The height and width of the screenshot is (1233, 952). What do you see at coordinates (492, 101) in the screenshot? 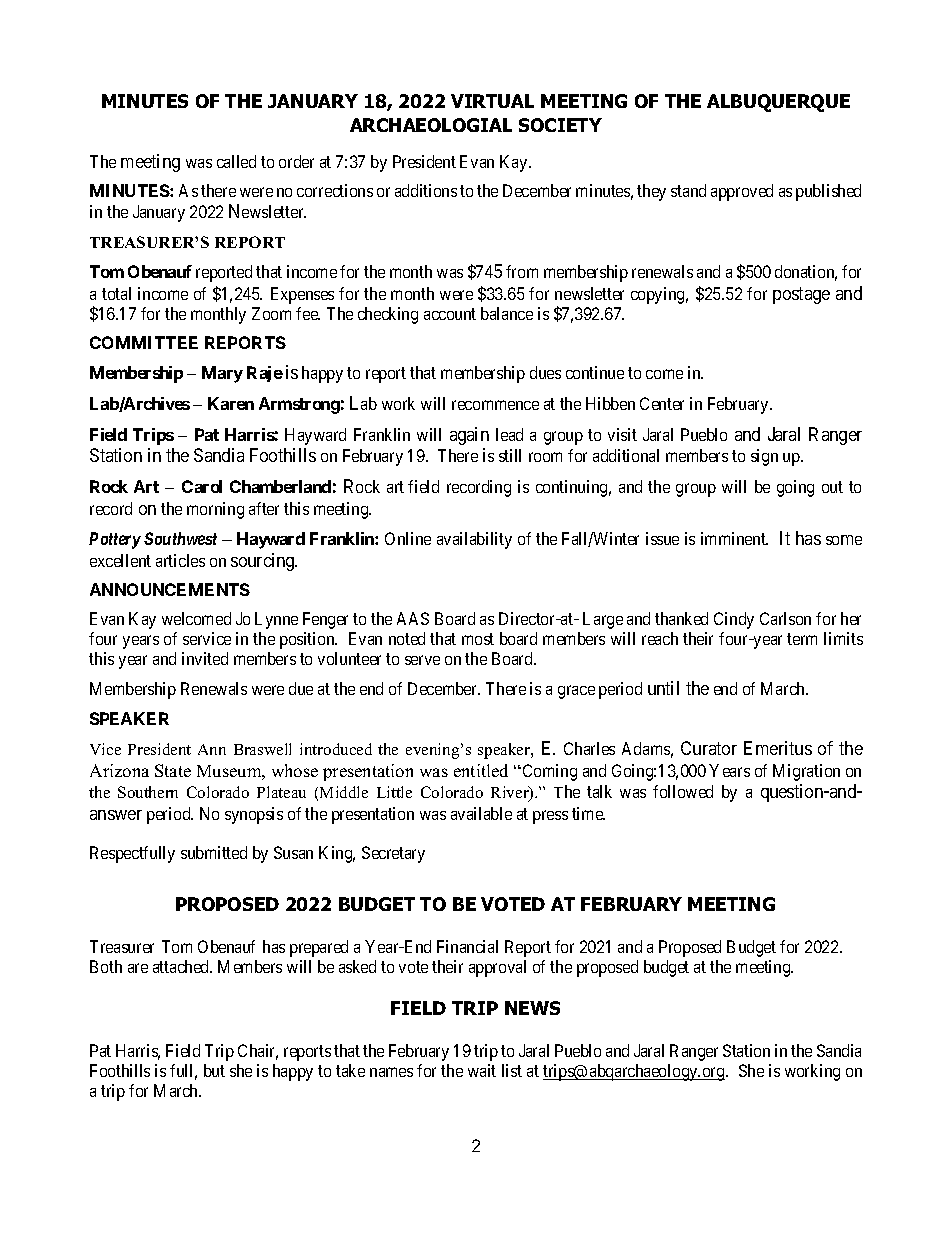
I see `VIRTUAL` at bounding box center [492, 101].
